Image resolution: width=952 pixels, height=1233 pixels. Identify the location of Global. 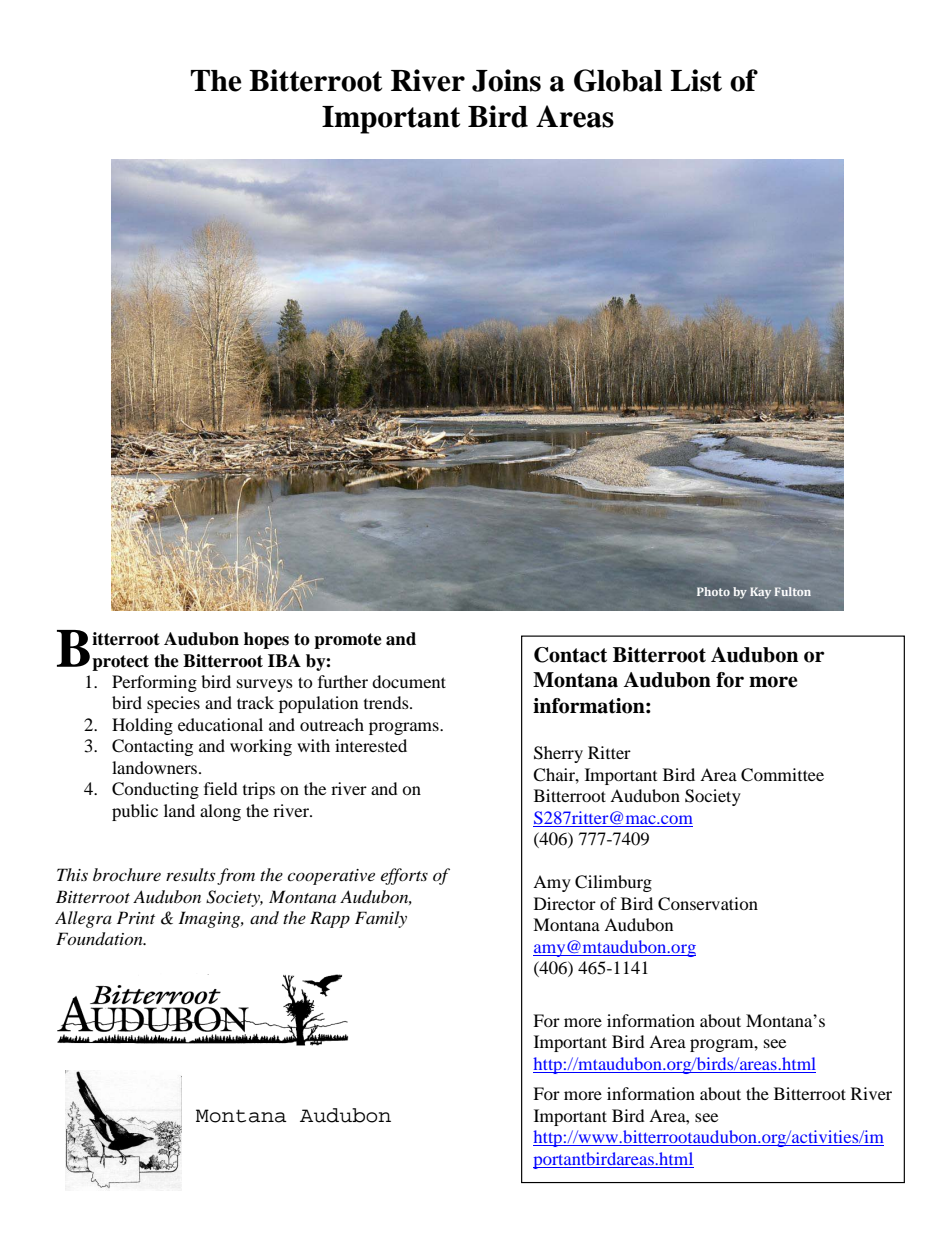
(618, 80).
